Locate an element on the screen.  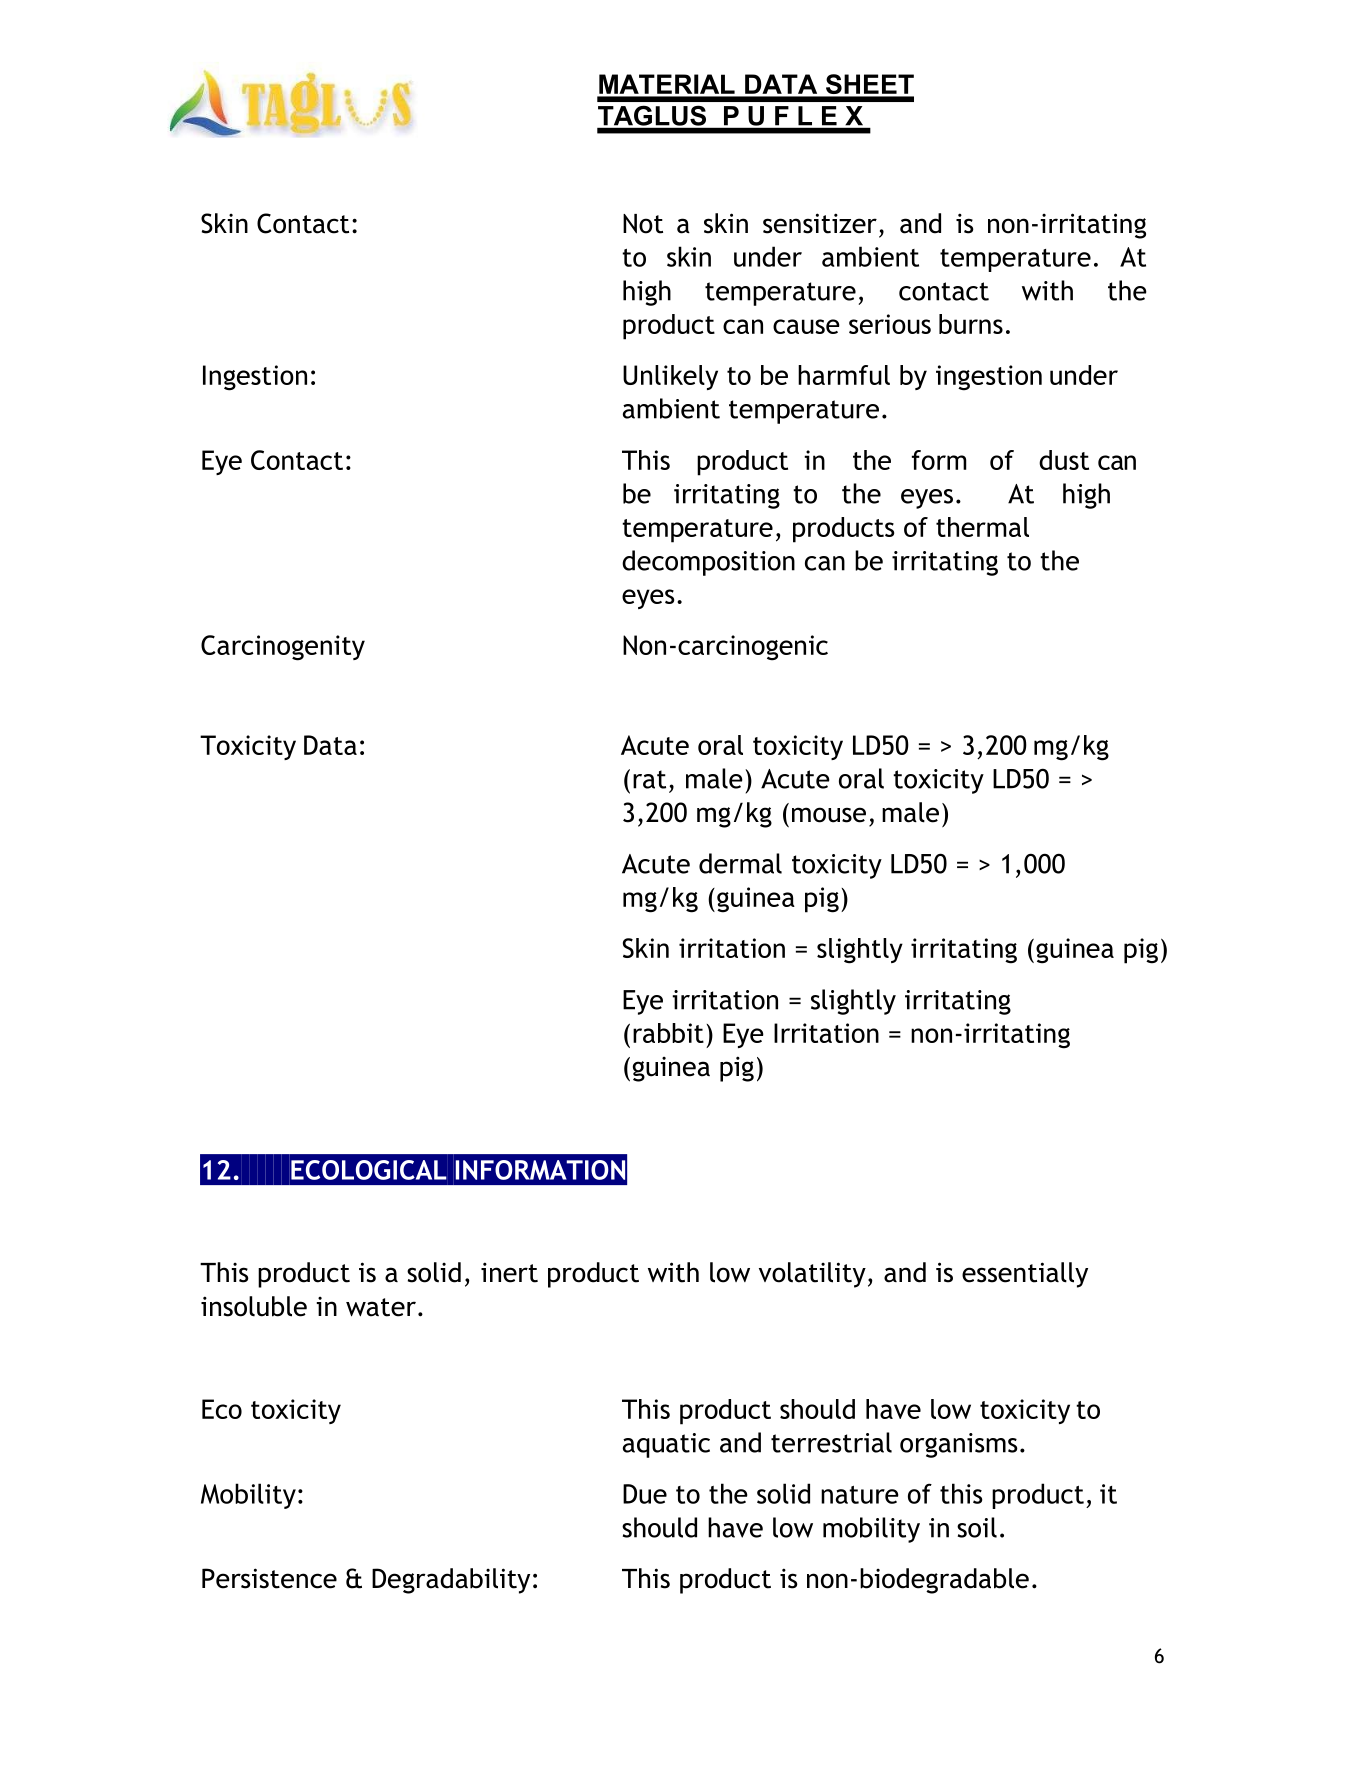
decomposition is located at coordinates (708, 563).
